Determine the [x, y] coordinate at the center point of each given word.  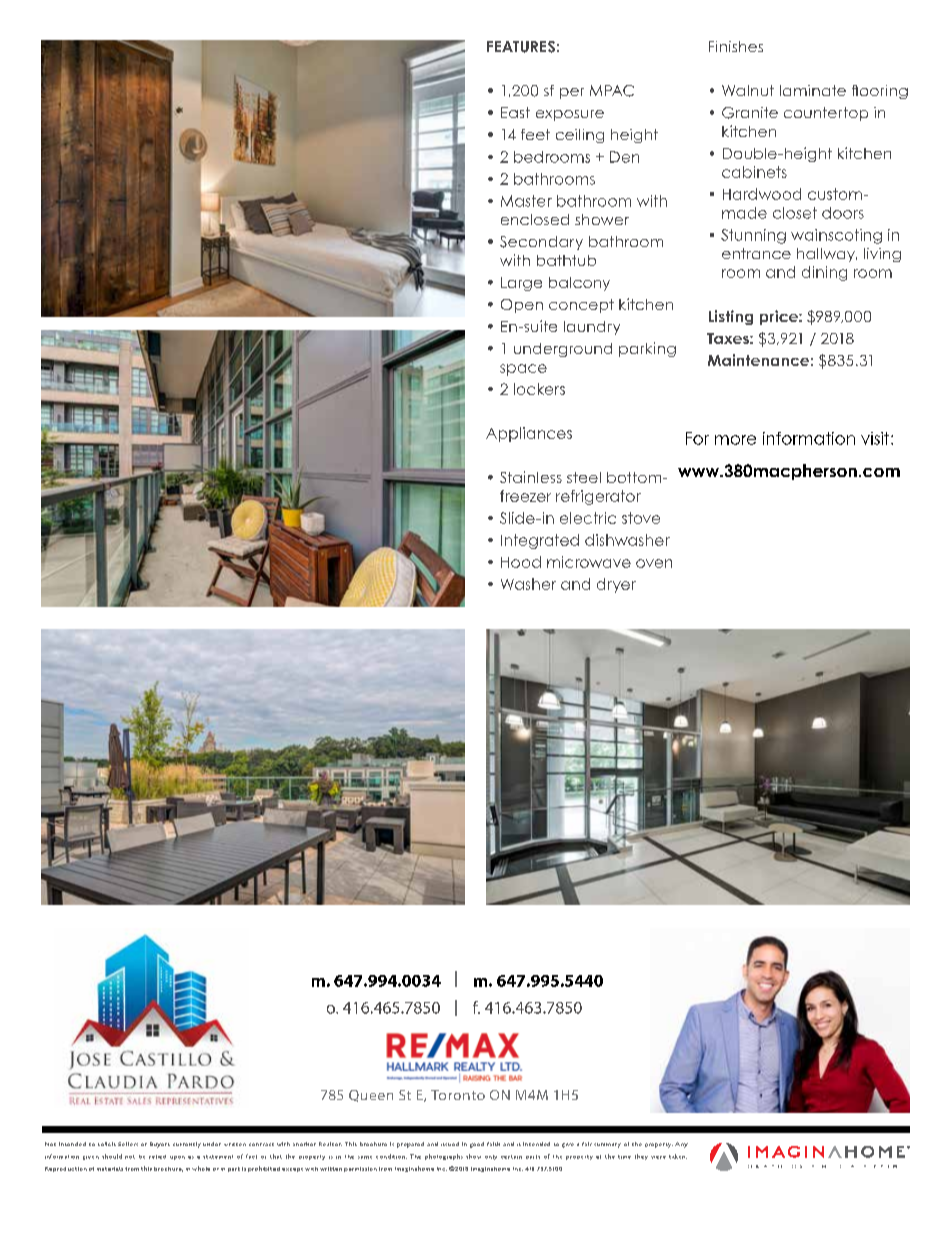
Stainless [531, 477]
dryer [616, 585]
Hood [521, 562]
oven [654, 563]
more [735, 440]
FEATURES [521, 47]
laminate [813, 90]
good [477, 1145]
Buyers [160, 1145]
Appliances [529, 434]
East [515, 112]
